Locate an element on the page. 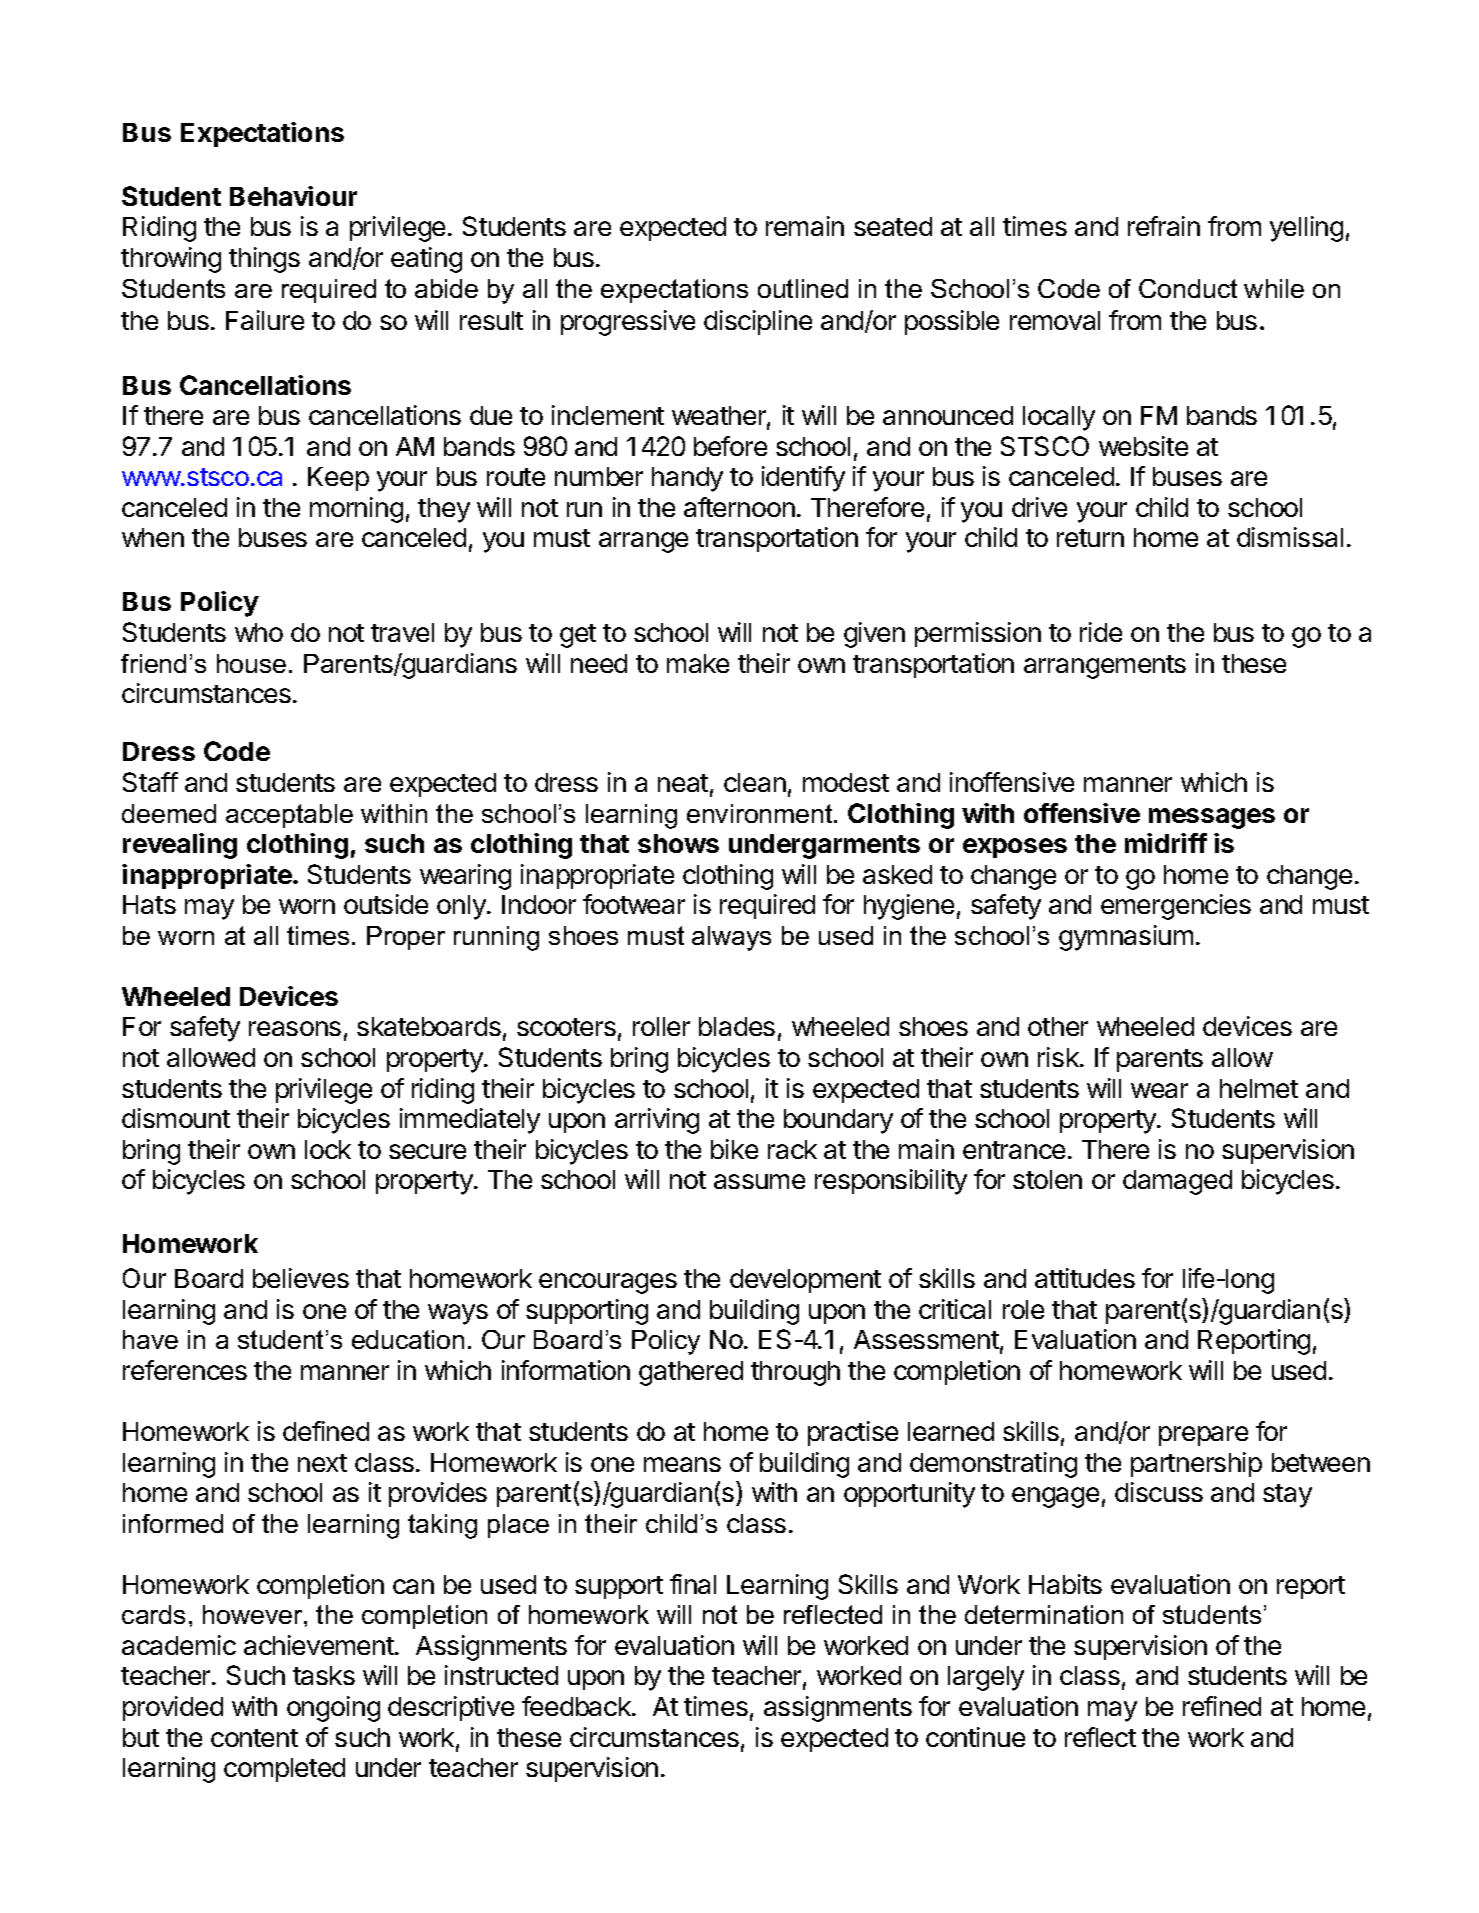 Image resolution: width=1479 pixels, height=1913 pixels. through is located at coordinates (795, 1373).
